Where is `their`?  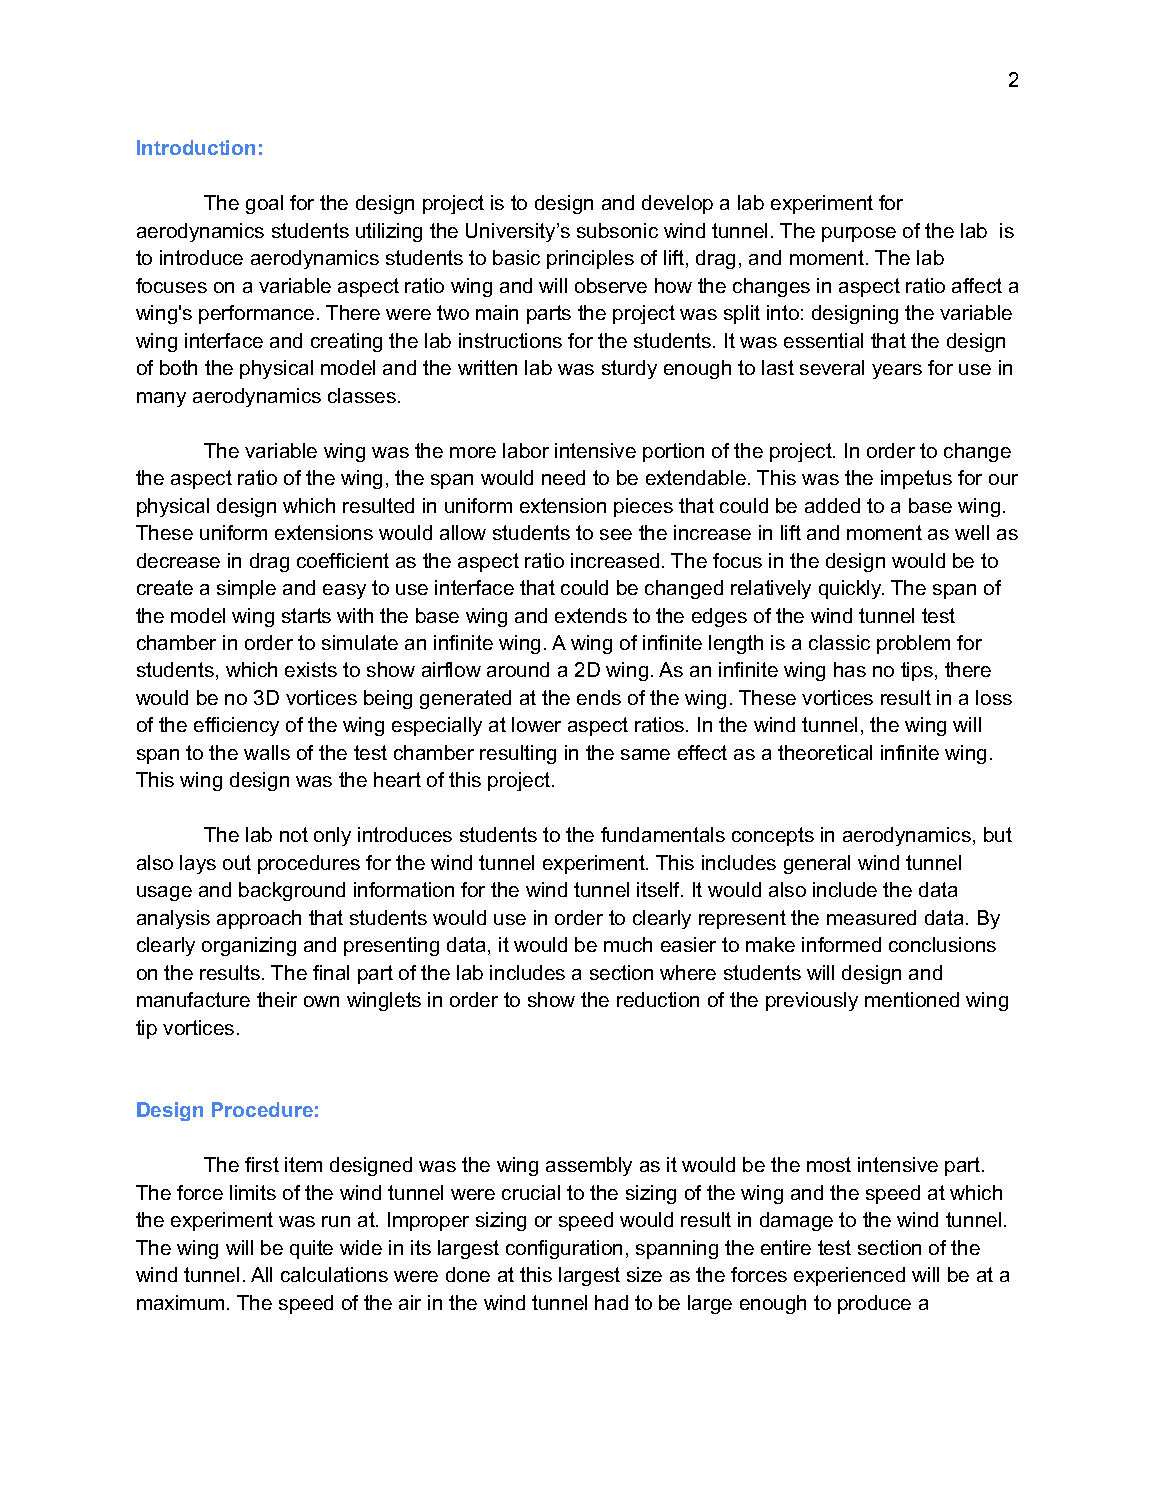 their is located at coordinates (277, 999).
